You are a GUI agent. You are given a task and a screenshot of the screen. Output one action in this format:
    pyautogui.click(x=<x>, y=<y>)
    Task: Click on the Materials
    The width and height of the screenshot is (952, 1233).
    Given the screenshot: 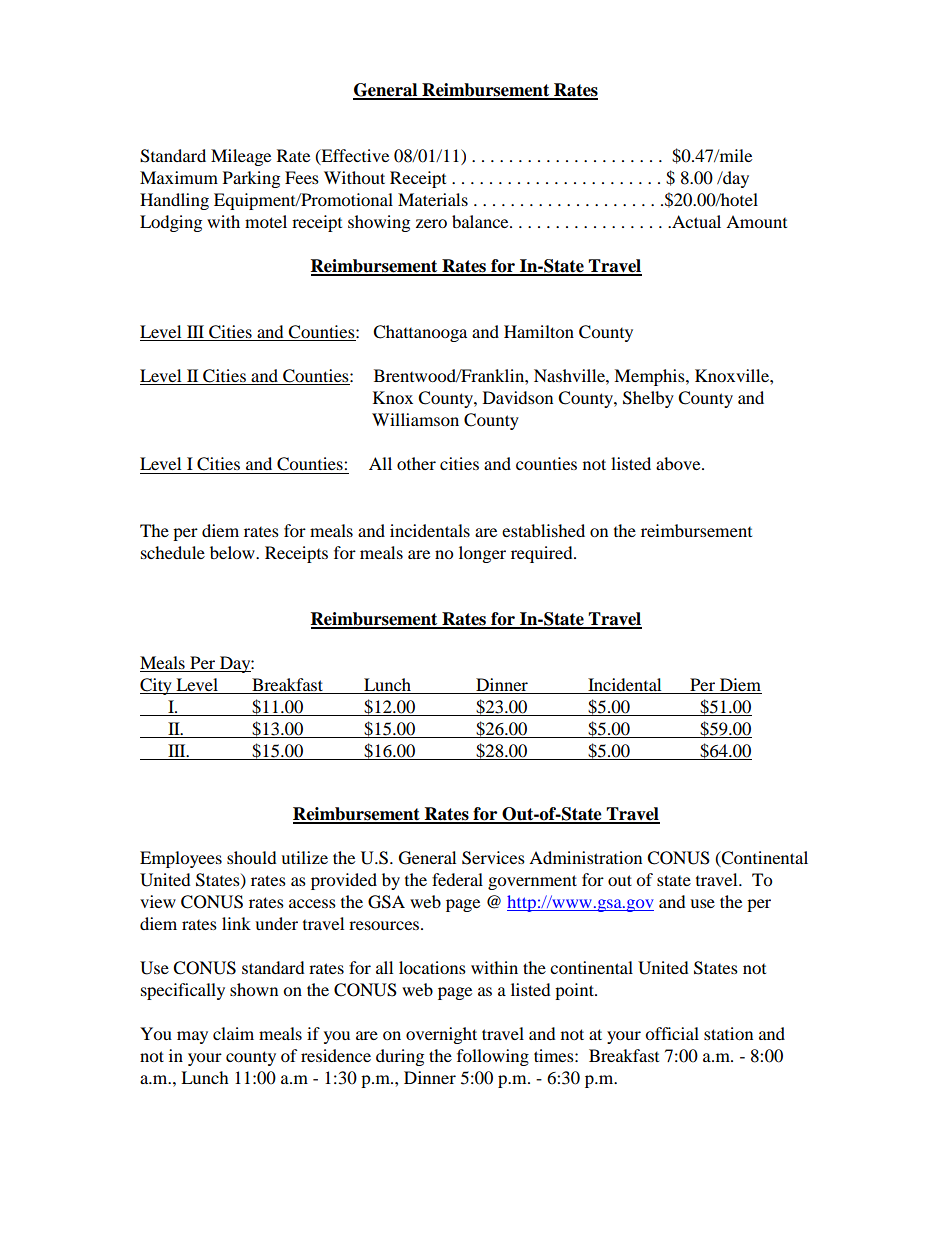 What is the action you would take?
    pyautogui.click(x=433, y=199)
